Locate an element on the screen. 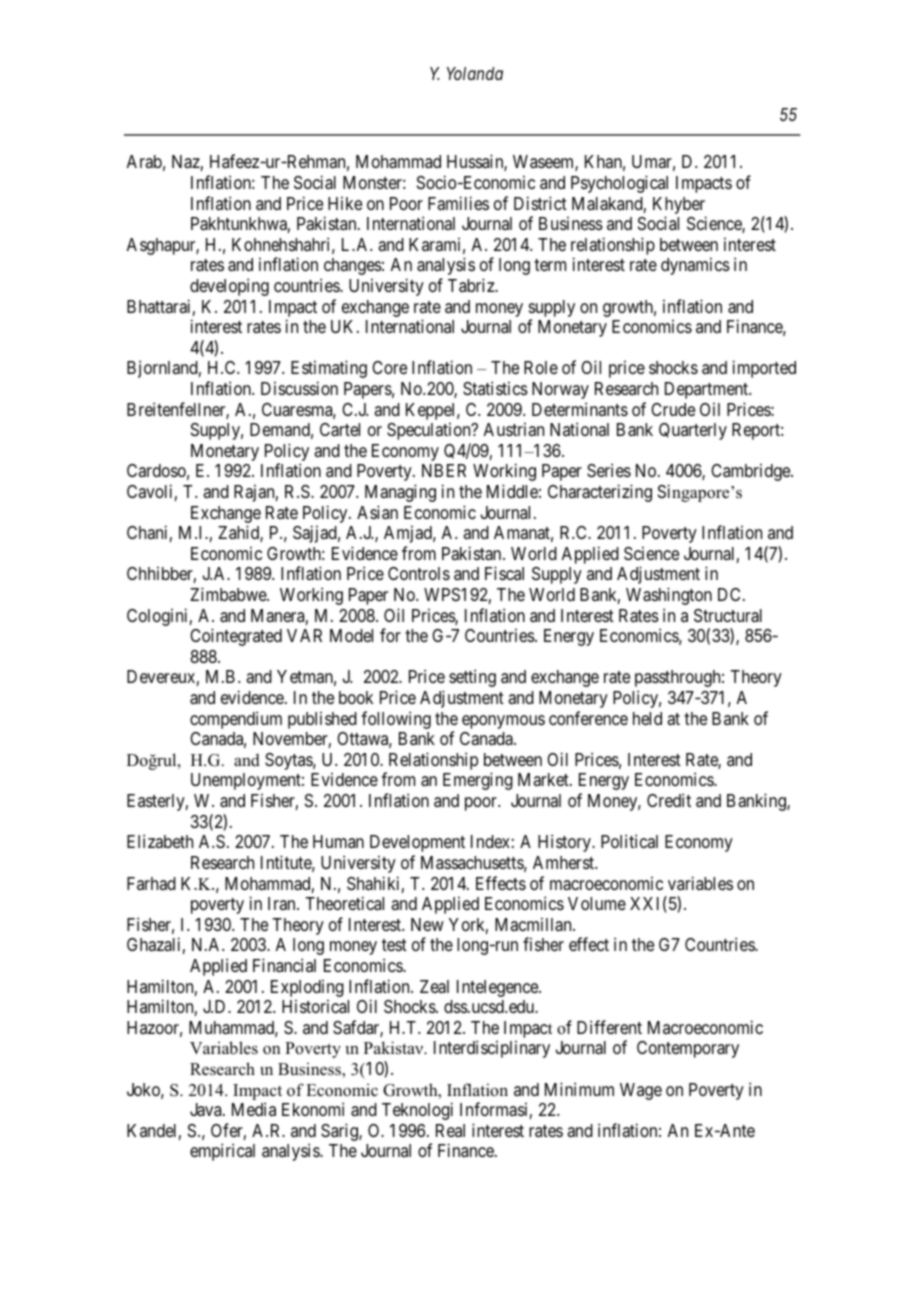  Khyber is located at coordinates (679, 205).
